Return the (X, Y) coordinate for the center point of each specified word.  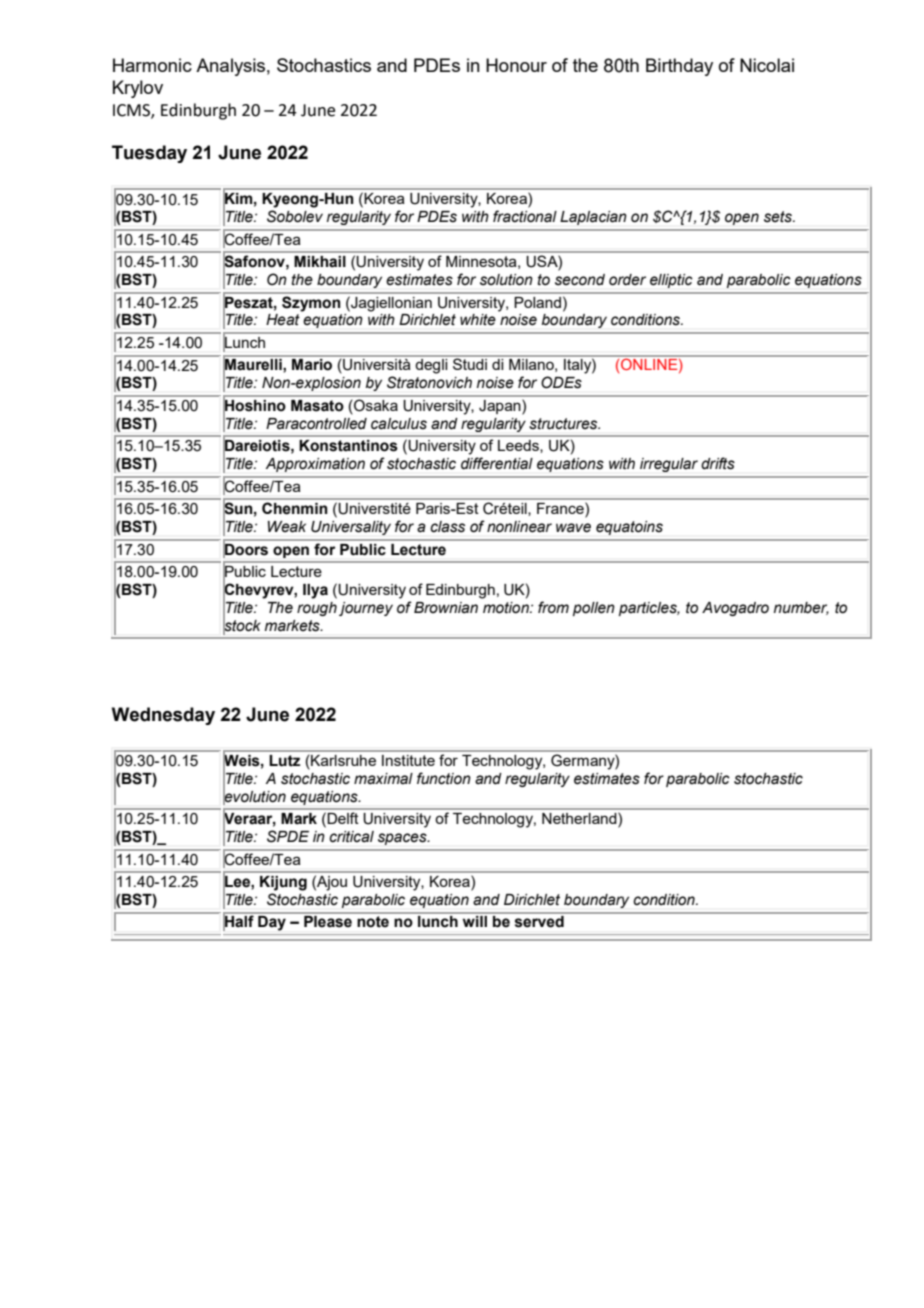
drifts (718, 463)
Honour (516, 65)
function (444, 778)
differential (497, 463)
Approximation (315, 465)
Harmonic (152, 65)
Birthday (679, 67)
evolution (254, 796)
